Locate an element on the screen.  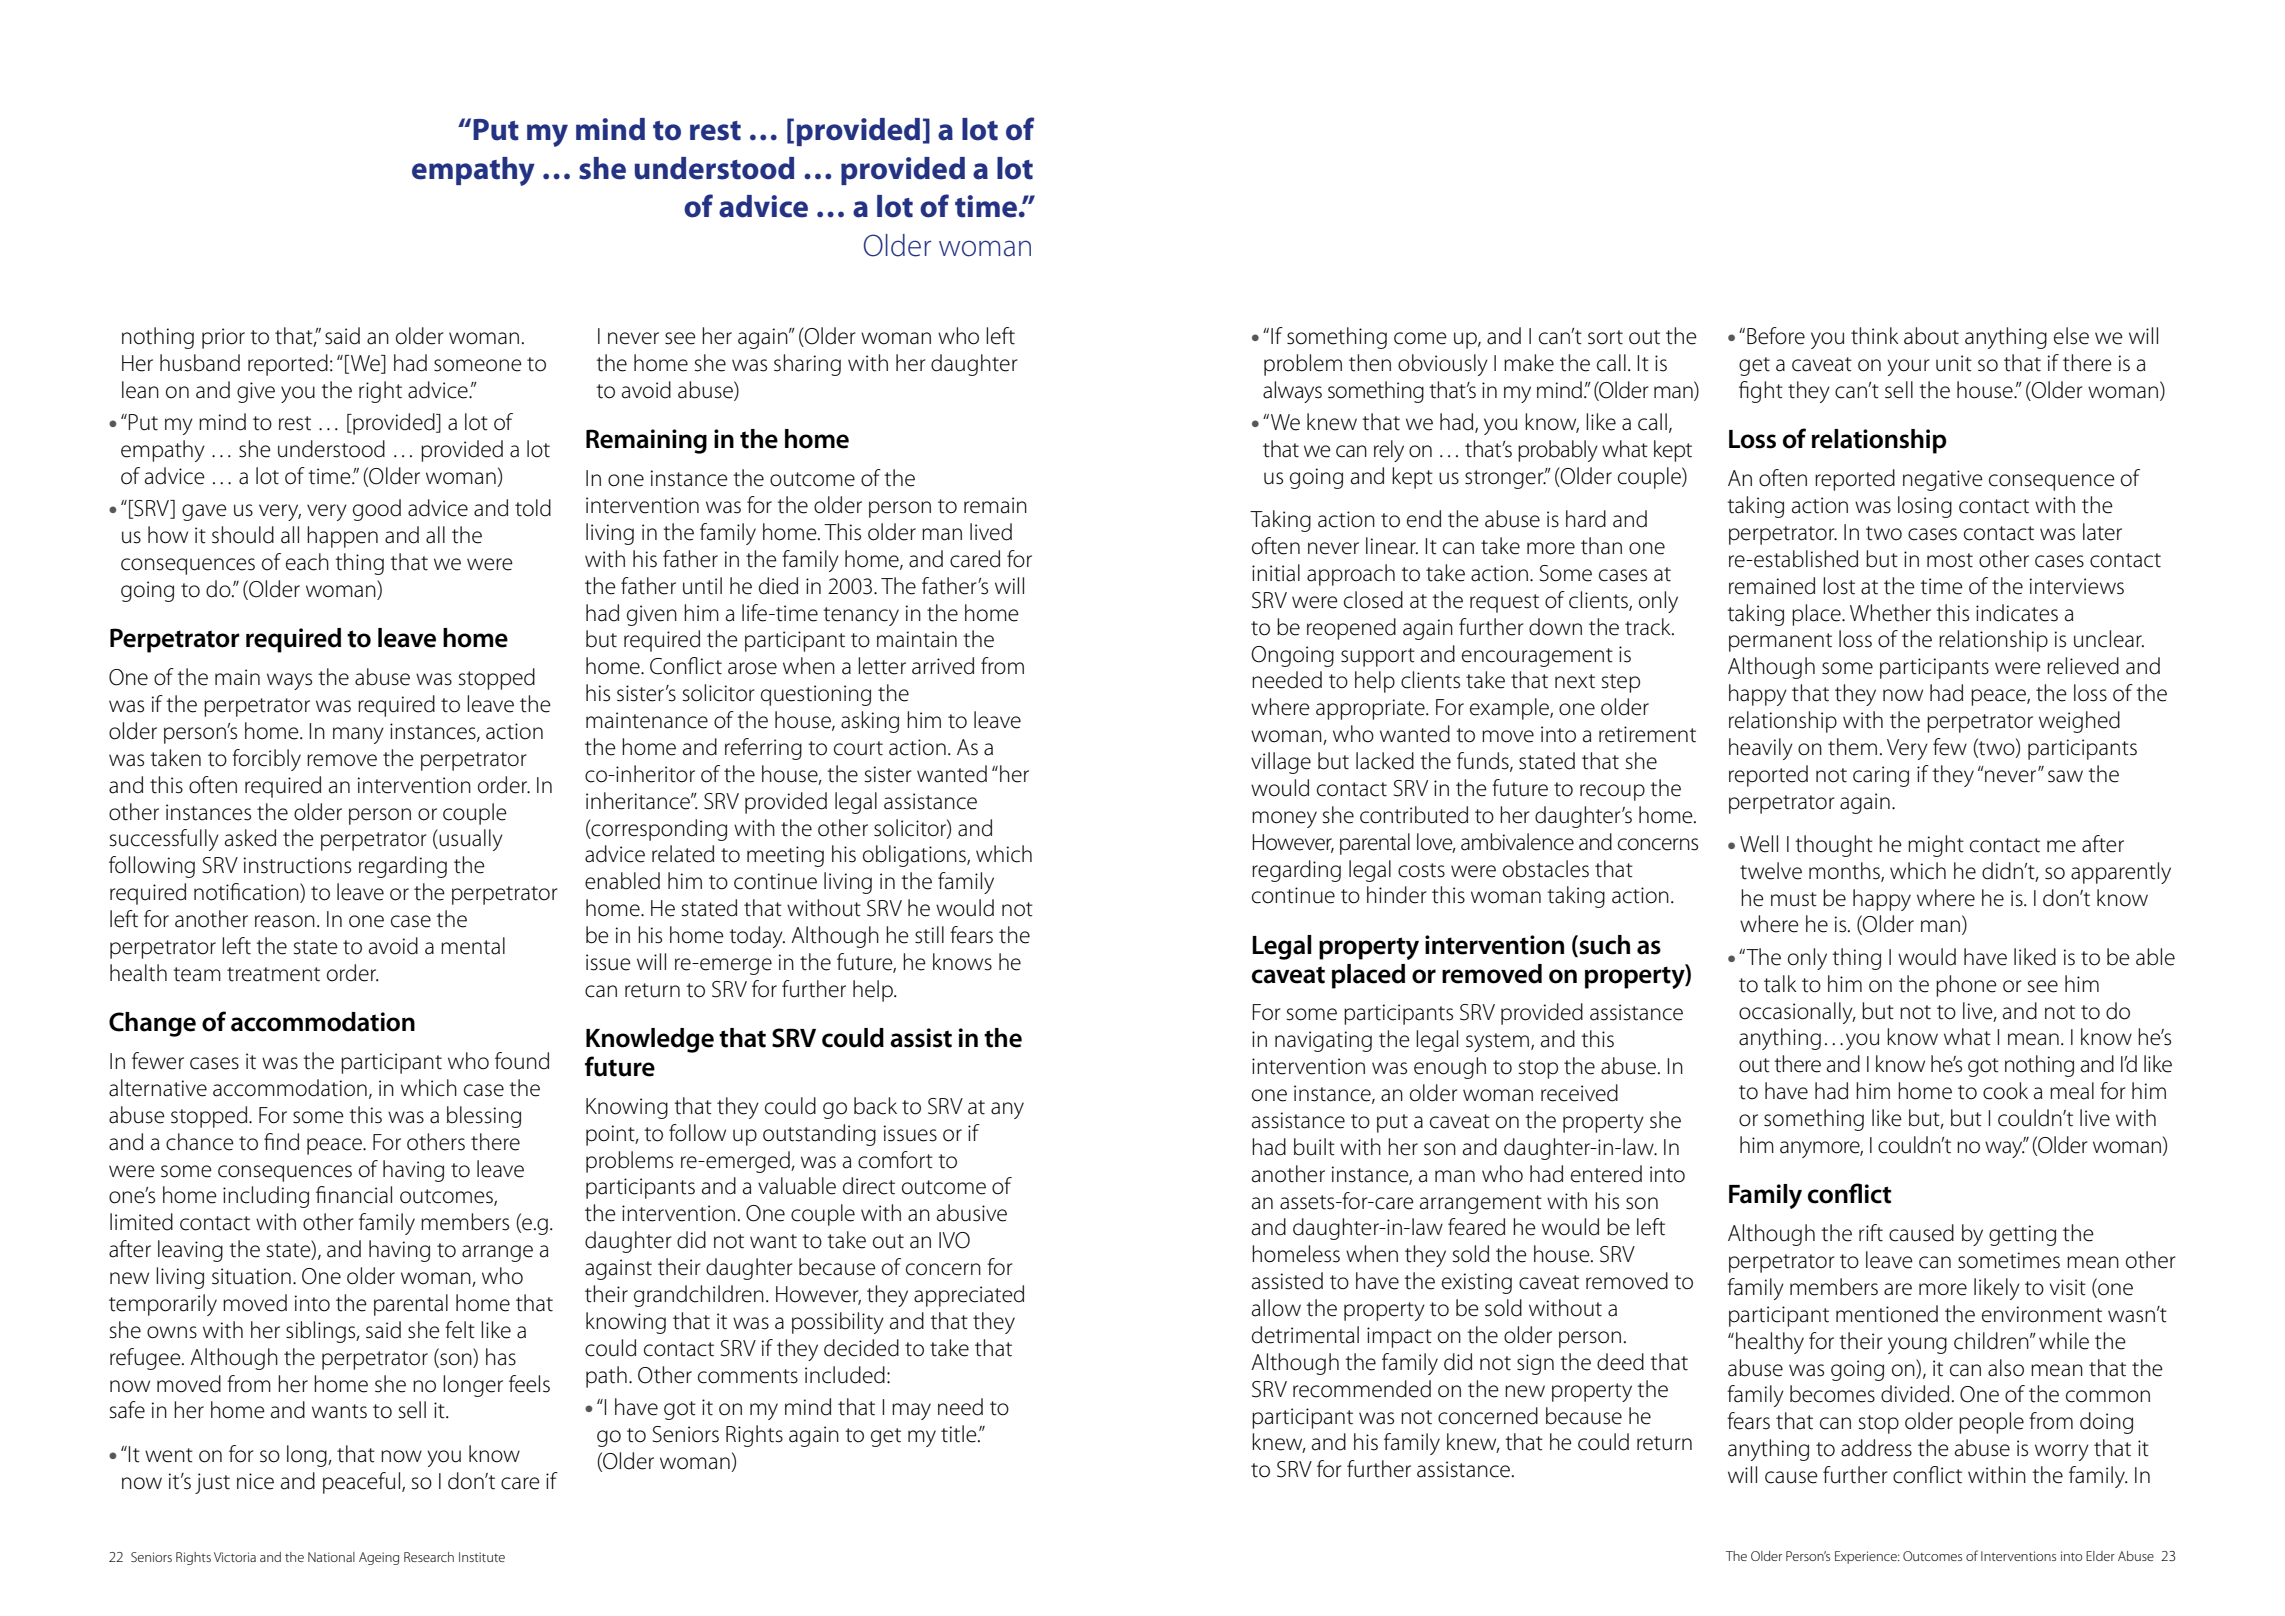
rift is located at coordinates (1871, 1233).
